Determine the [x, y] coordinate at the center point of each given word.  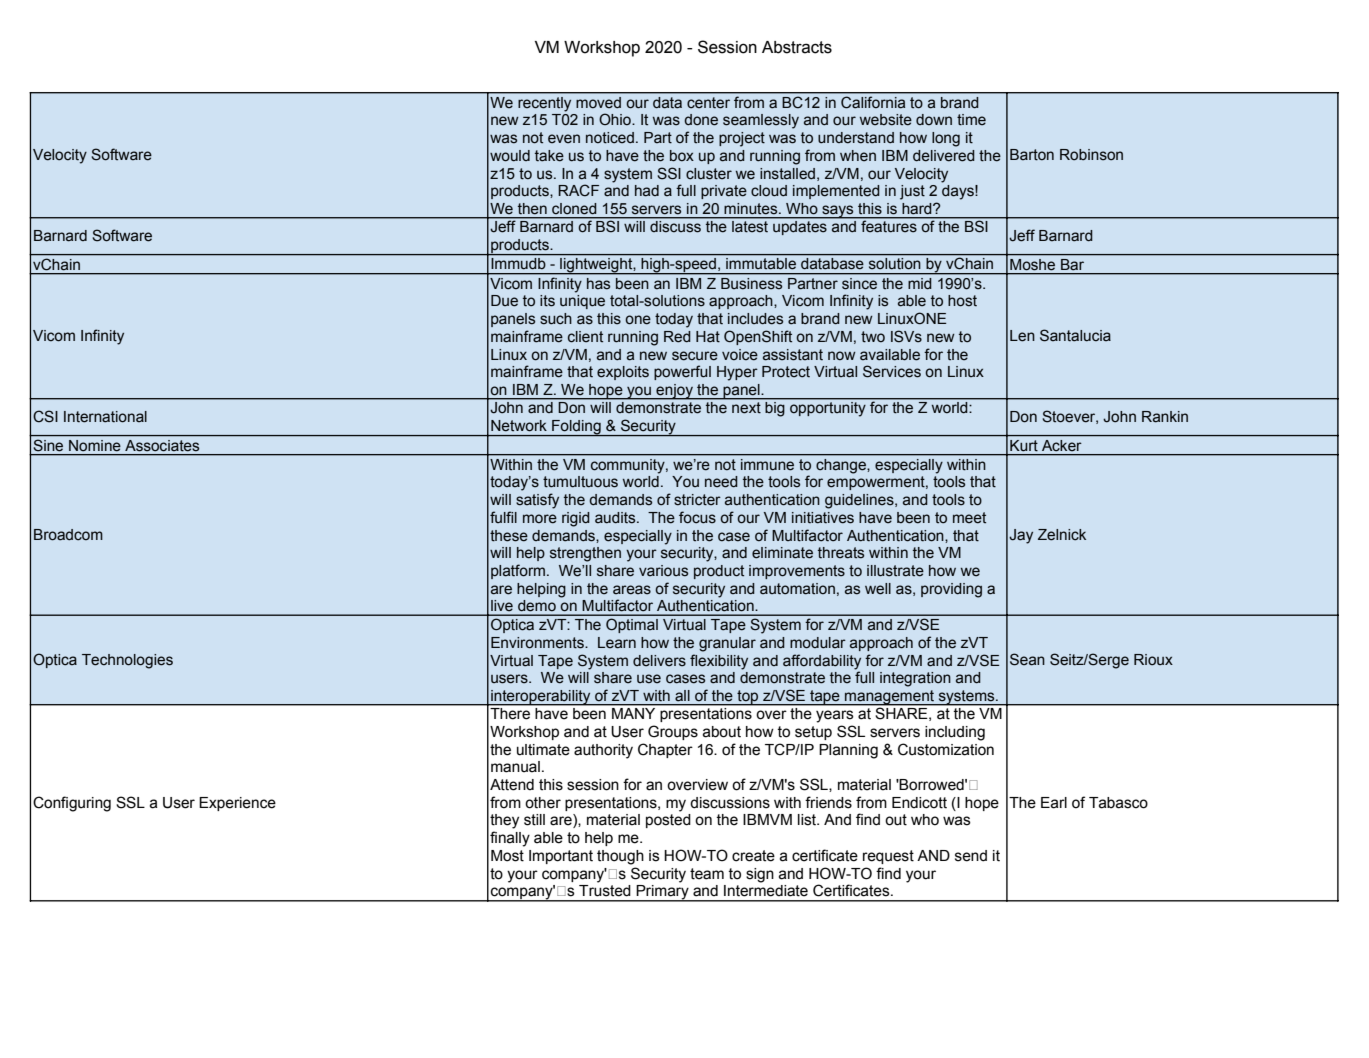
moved [599, 102]
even [564, 139]
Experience [237, 804]
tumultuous [580, 482]
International [105, 417]
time [971, 120]
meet [969, 518]
